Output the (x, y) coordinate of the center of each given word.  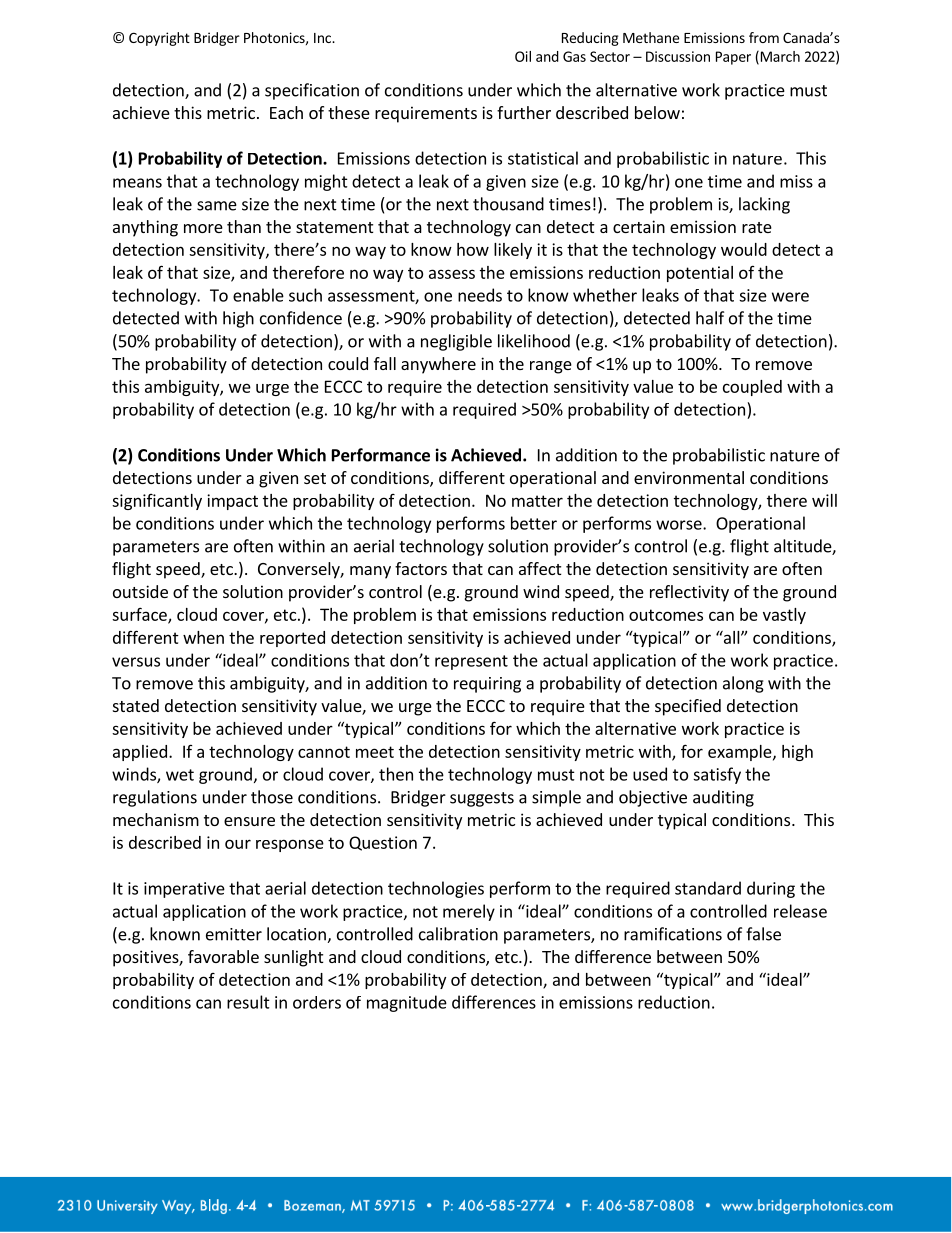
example (741, 753)
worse (680, 525)
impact (232, 502)
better (534, 523)
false (763, 934)
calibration (458, 934)
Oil (523, 56)
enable (258, 295)
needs (480, 295)
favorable (223, 956)
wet (180, 775)
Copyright (159, 39)
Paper (733, 58)
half (710, 318)
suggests (482, 799)
